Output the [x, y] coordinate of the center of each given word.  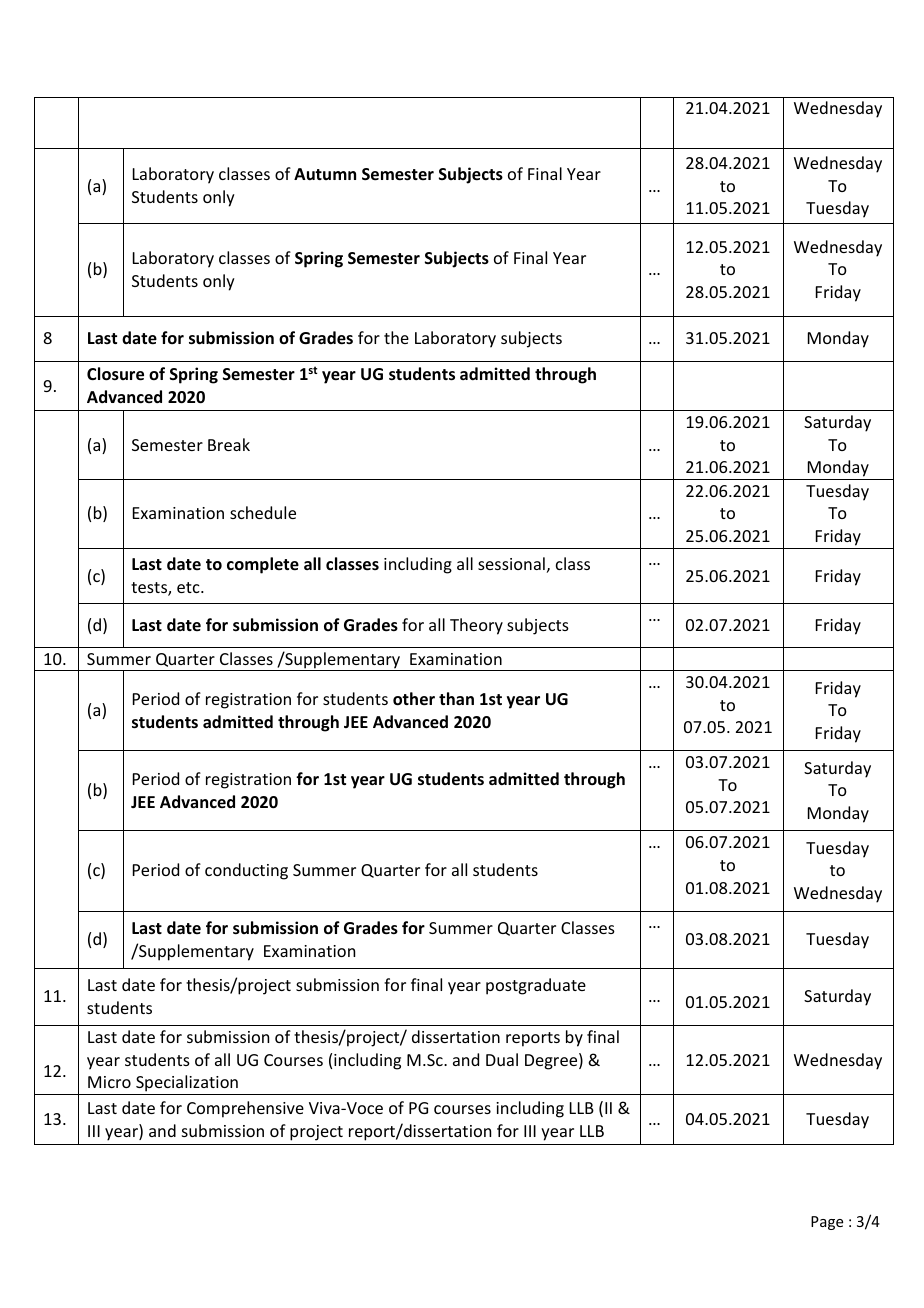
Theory [476, 626]
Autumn [325, 174]
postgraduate [536, 986]
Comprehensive [245, 1109]
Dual [502, 1059]
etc [189, 587]
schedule [263, 512]
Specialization [187, 1085]
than [456, 698]
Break [229, 444]
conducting [246, 871]
